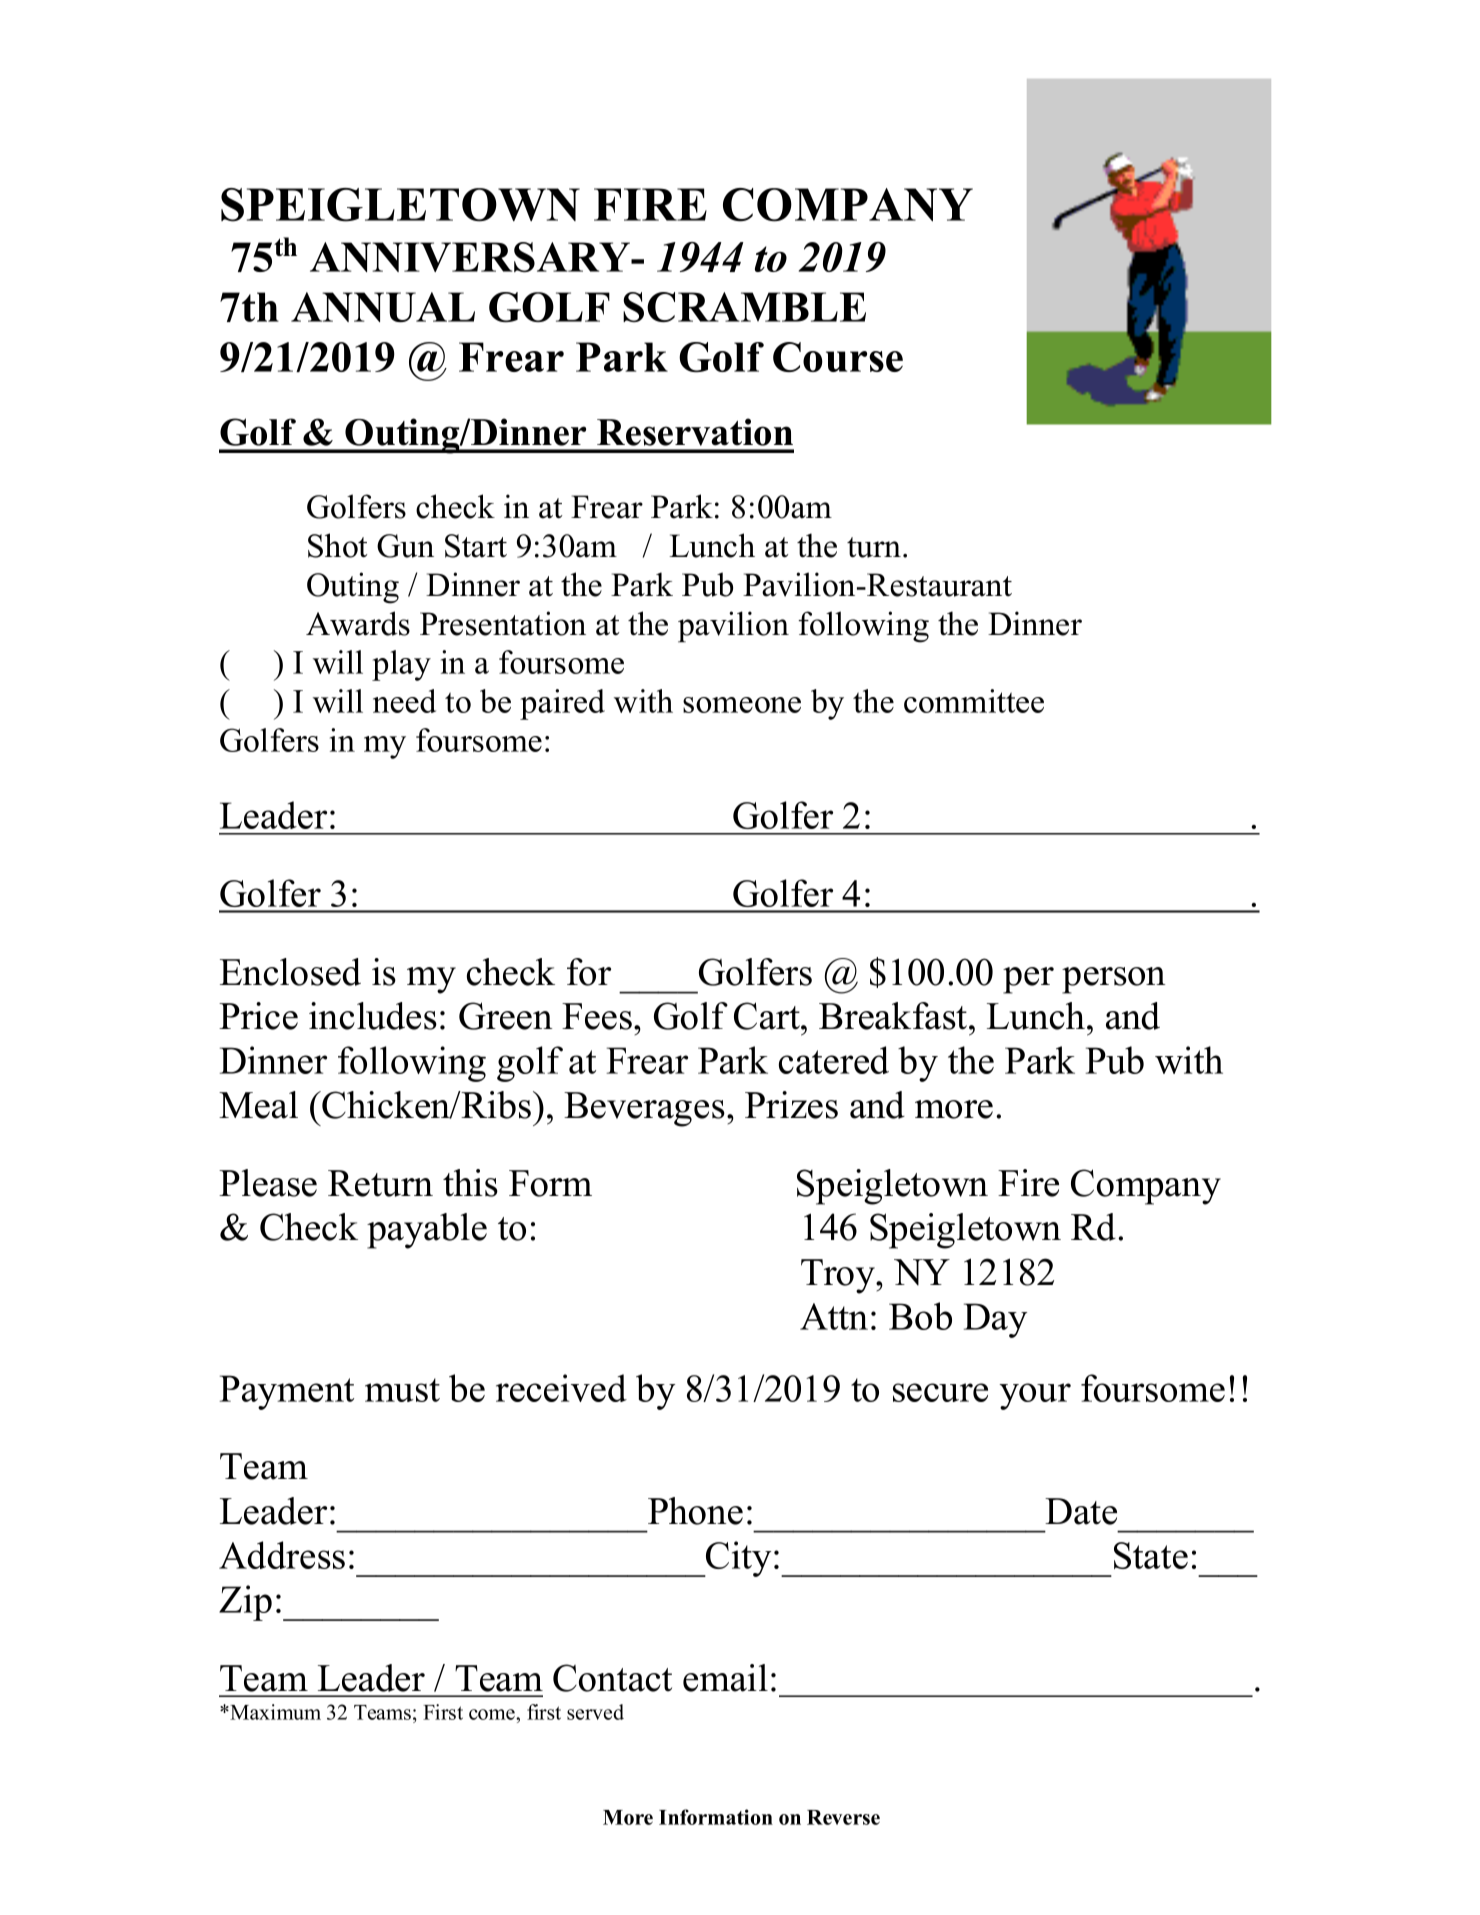 This screenshot has width=1480, height=1915. What do you see at coordinates (373, 1016) in the screenshot?
I see `includes` at bounding box center [373, 1016].
